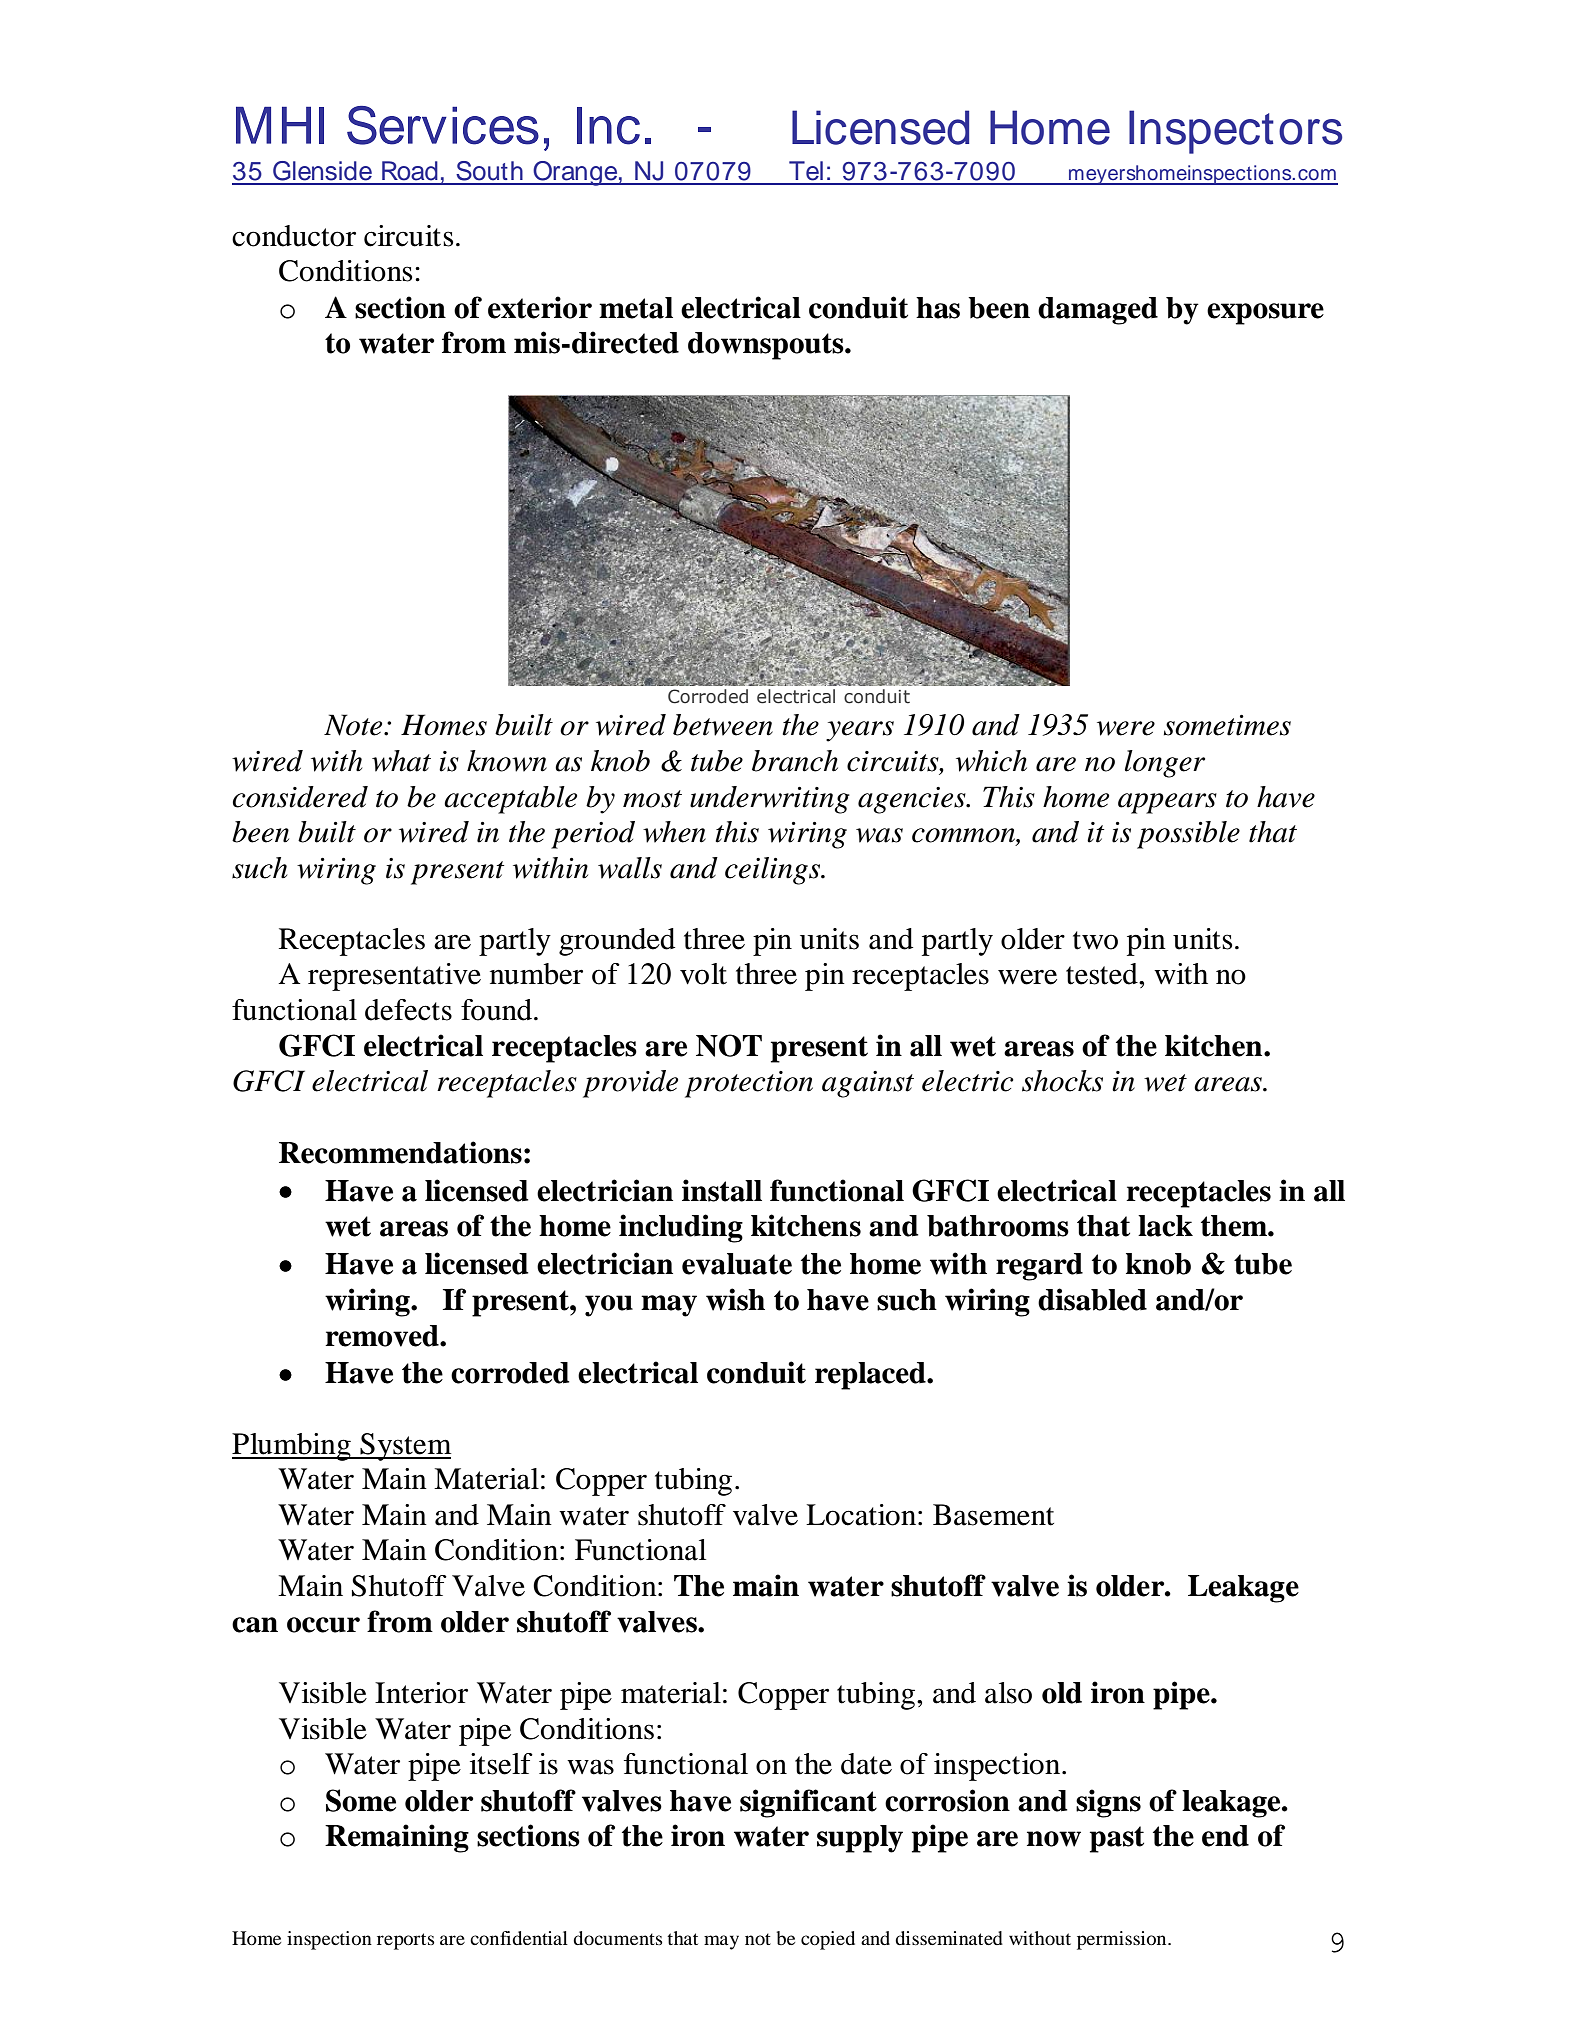  I want to click on reports, so click(406, 1941).
